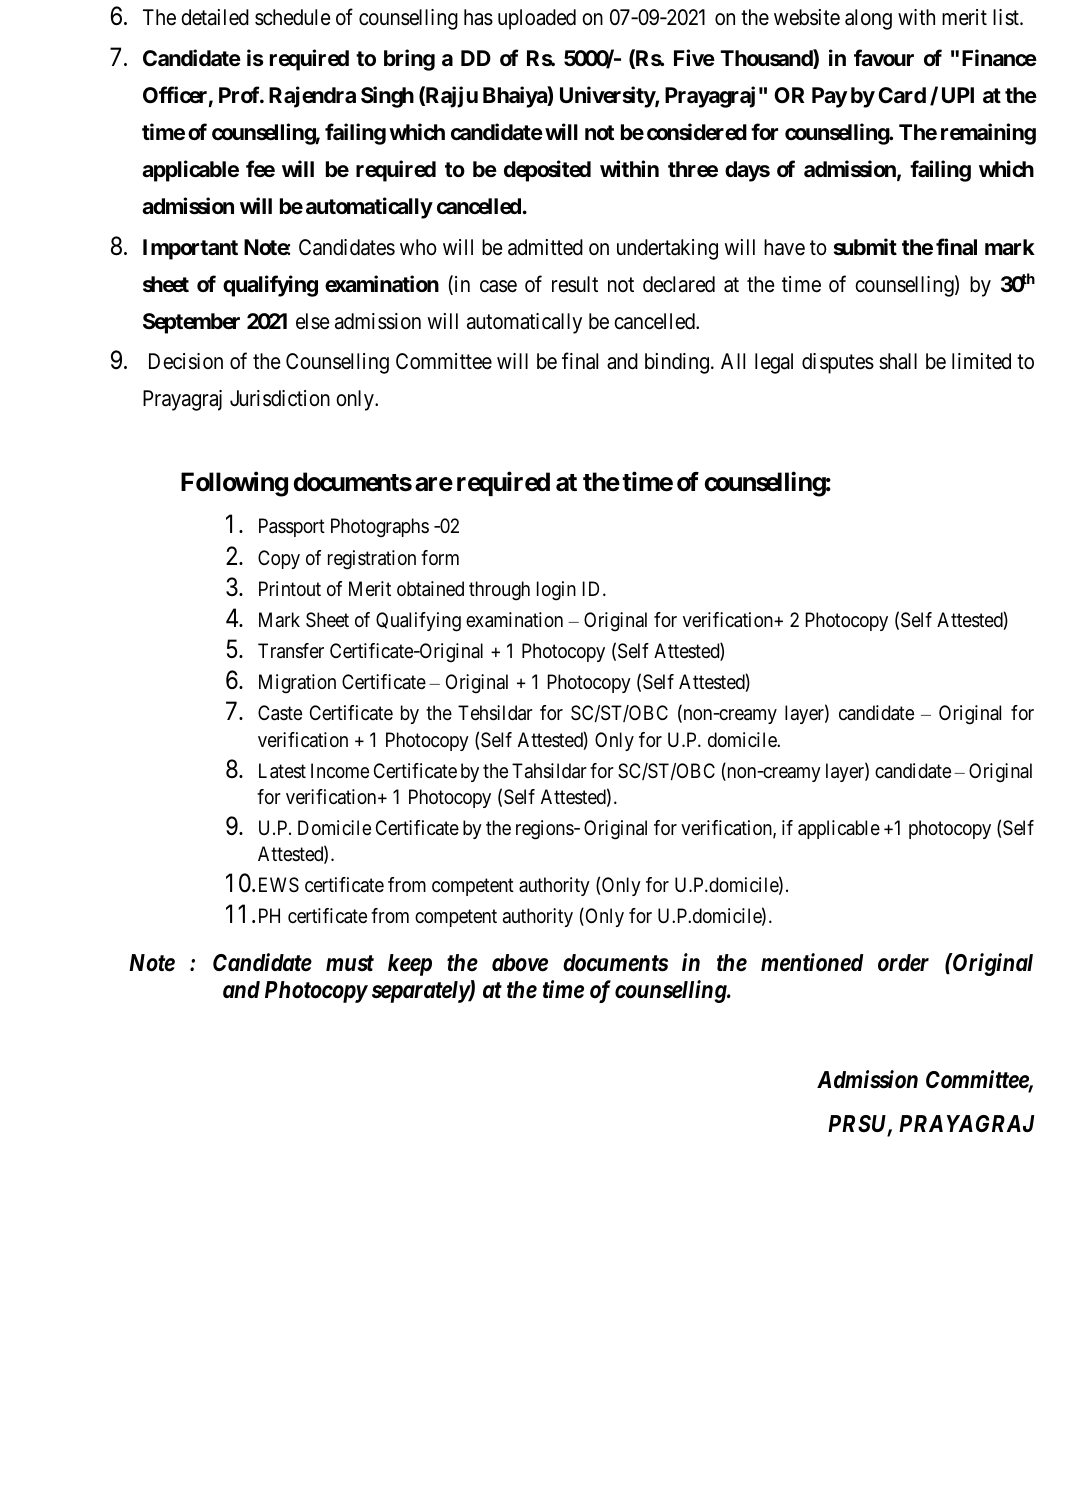  What do you see at coordinates (520, 963) in the image?
I see `above` at bounding box center [520, 963].
